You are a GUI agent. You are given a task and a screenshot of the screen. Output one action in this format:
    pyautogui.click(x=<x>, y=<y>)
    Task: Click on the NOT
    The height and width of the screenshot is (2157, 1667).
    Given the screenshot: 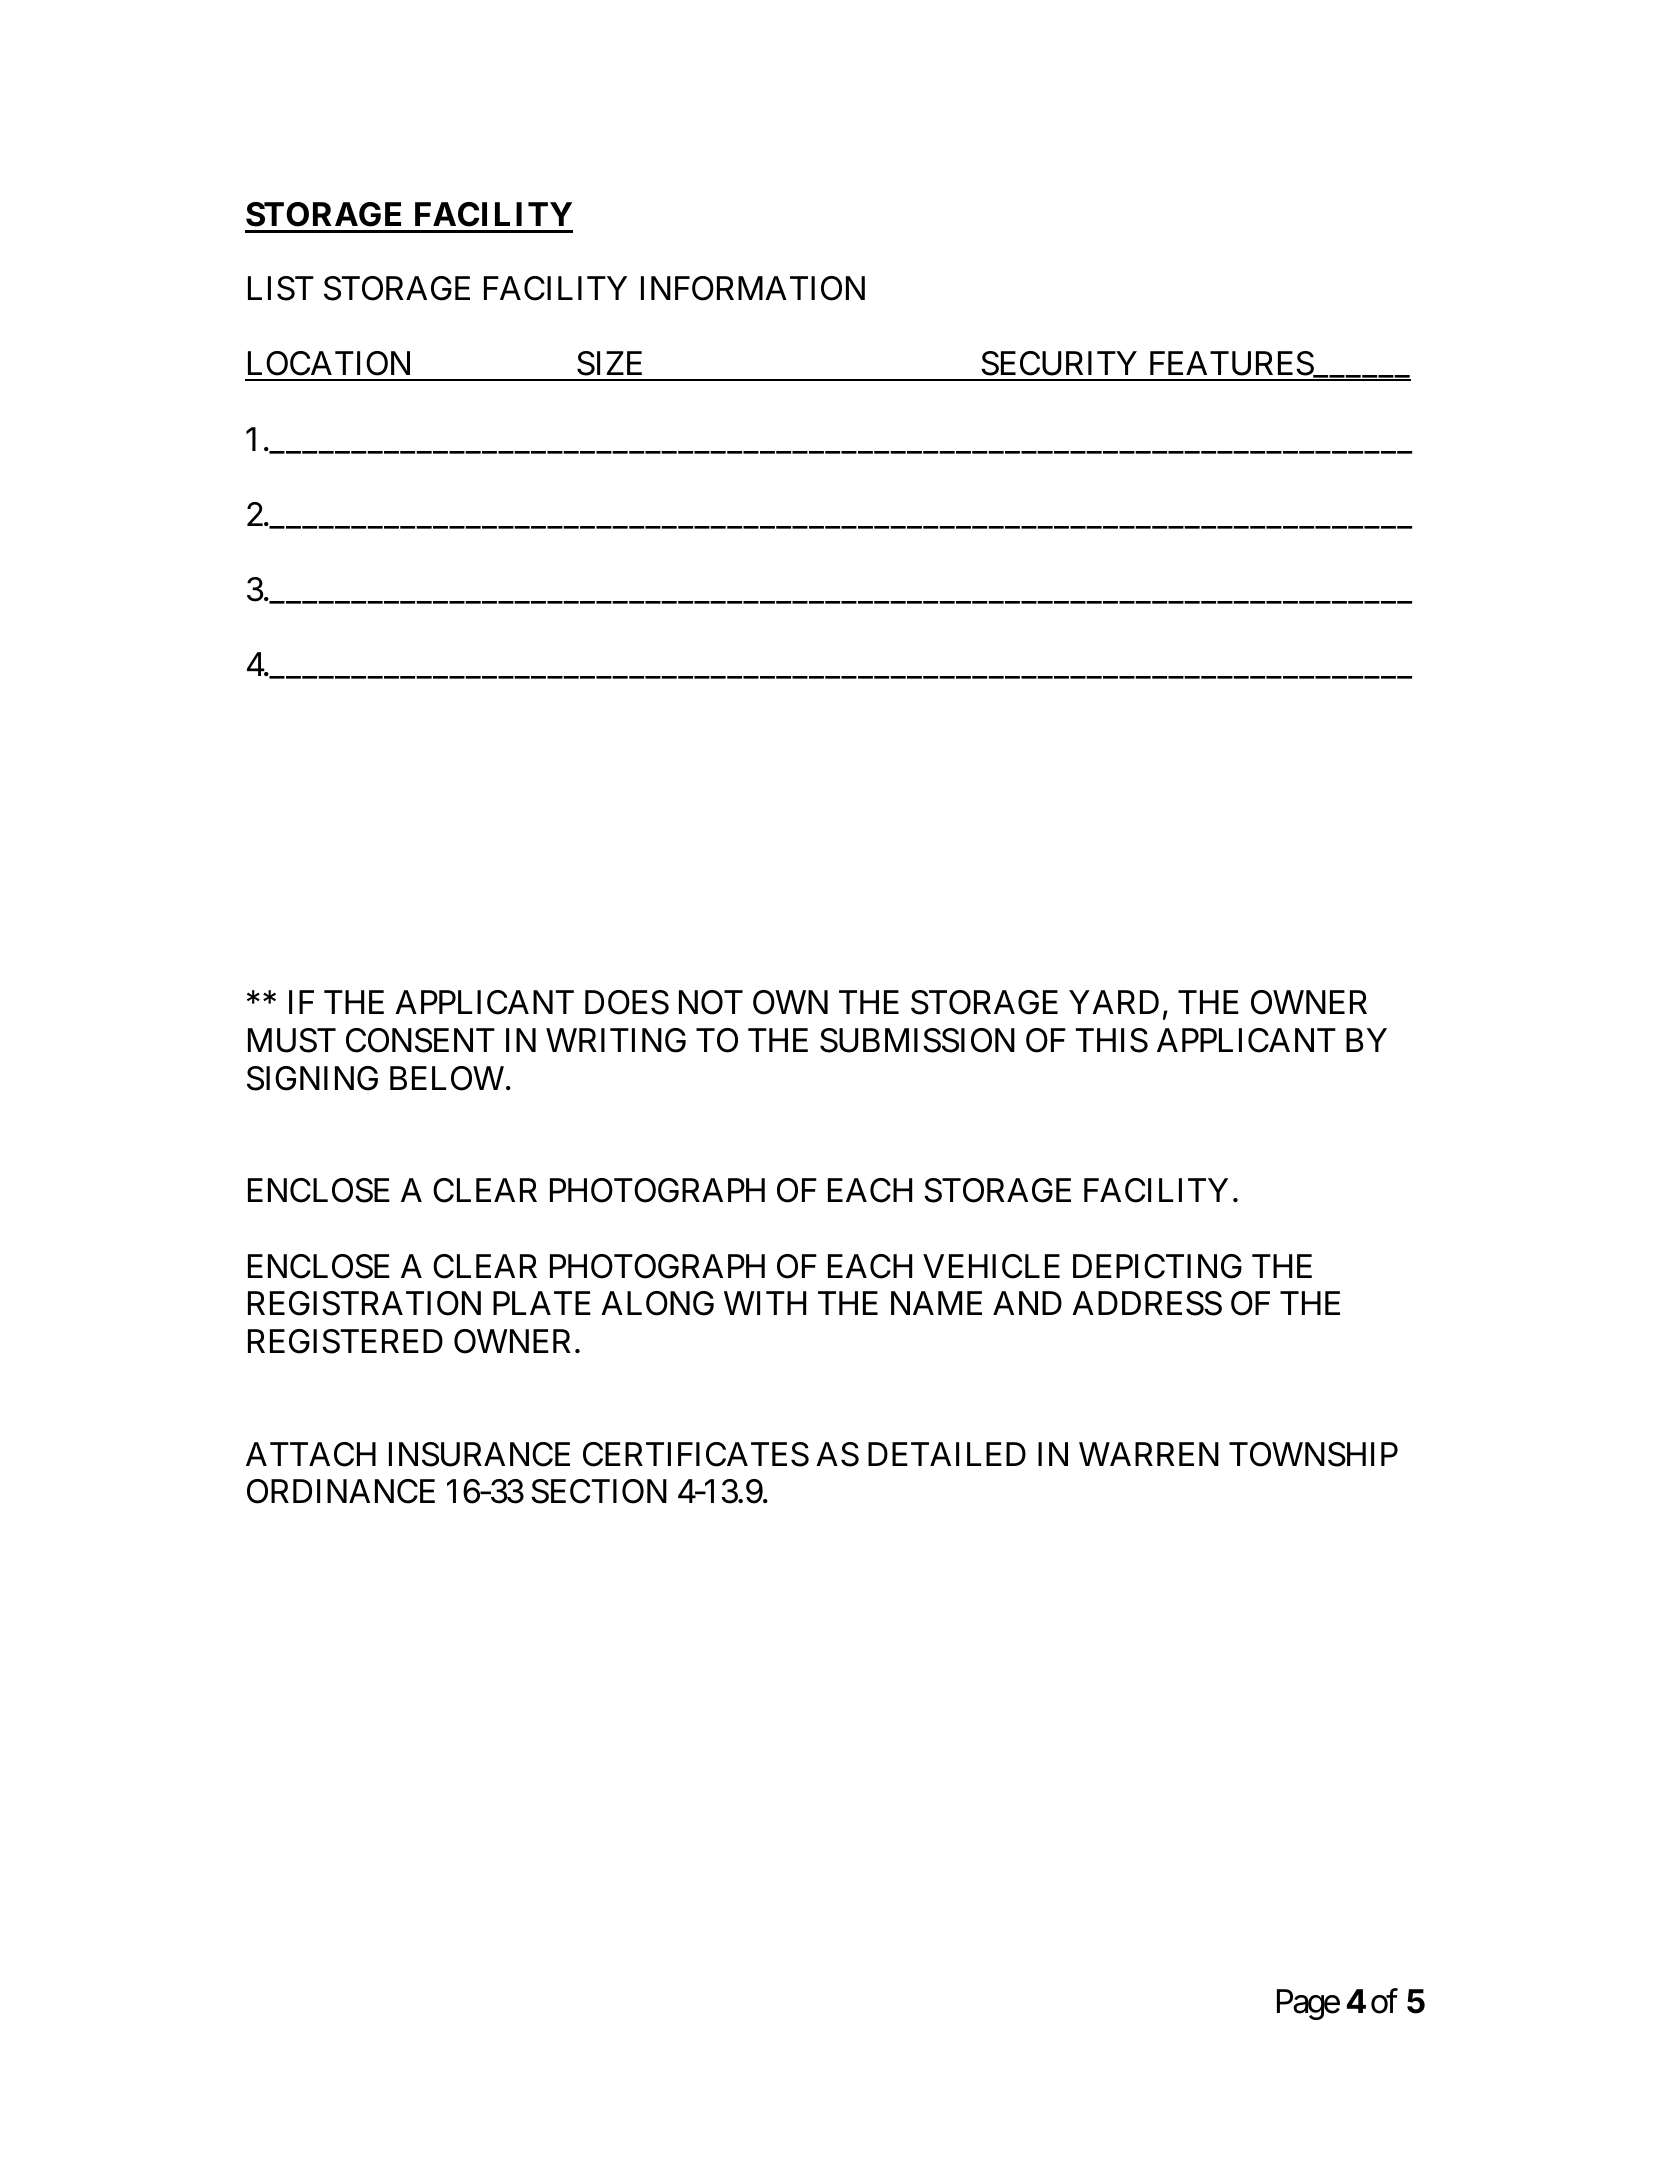 What is the action you would take?
    pyautogui.click(x=711, y=1002)
